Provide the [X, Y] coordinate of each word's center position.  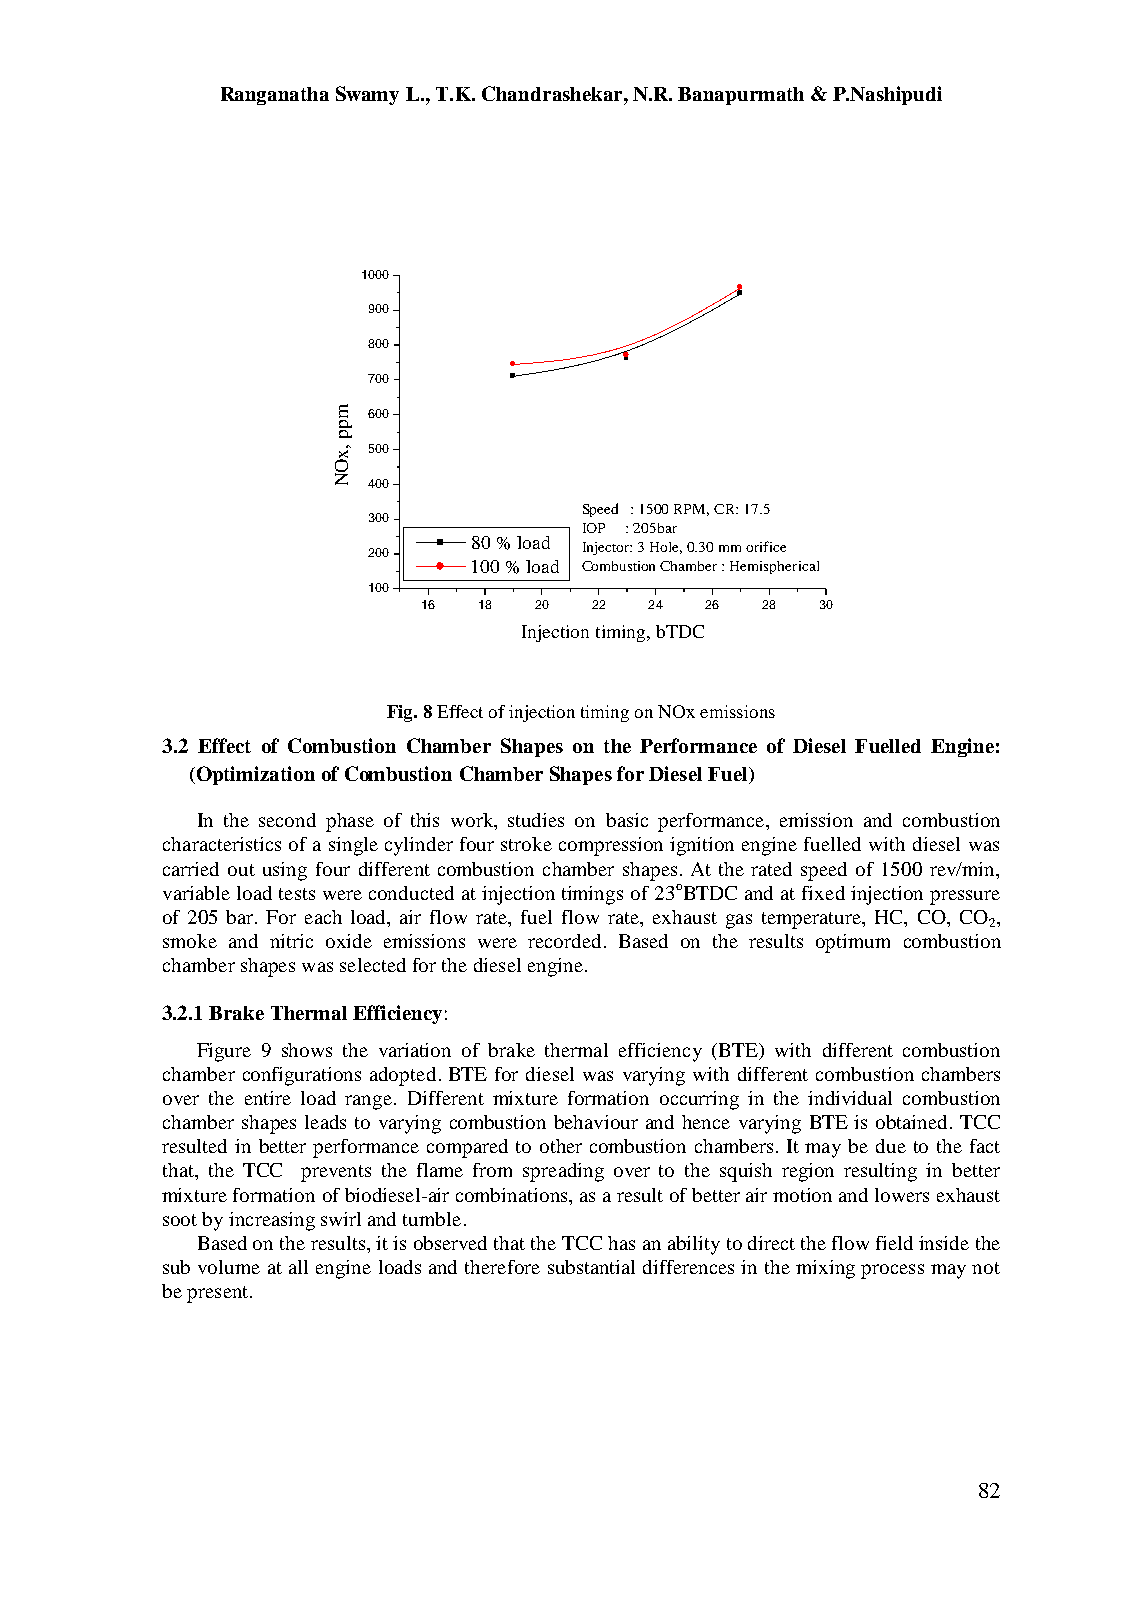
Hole [666, 548]
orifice [766, 546]
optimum [853, 943]
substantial [591, 1267]
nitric [291, 941]
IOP [594, 528]
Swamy [367, 95]
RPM [691, 510]
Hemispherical [774, 567]
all [298, 1267]
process [892, 1271]
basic [627, 820]
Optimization [256, 775]
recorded [566, 941]
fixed [823, 893]
